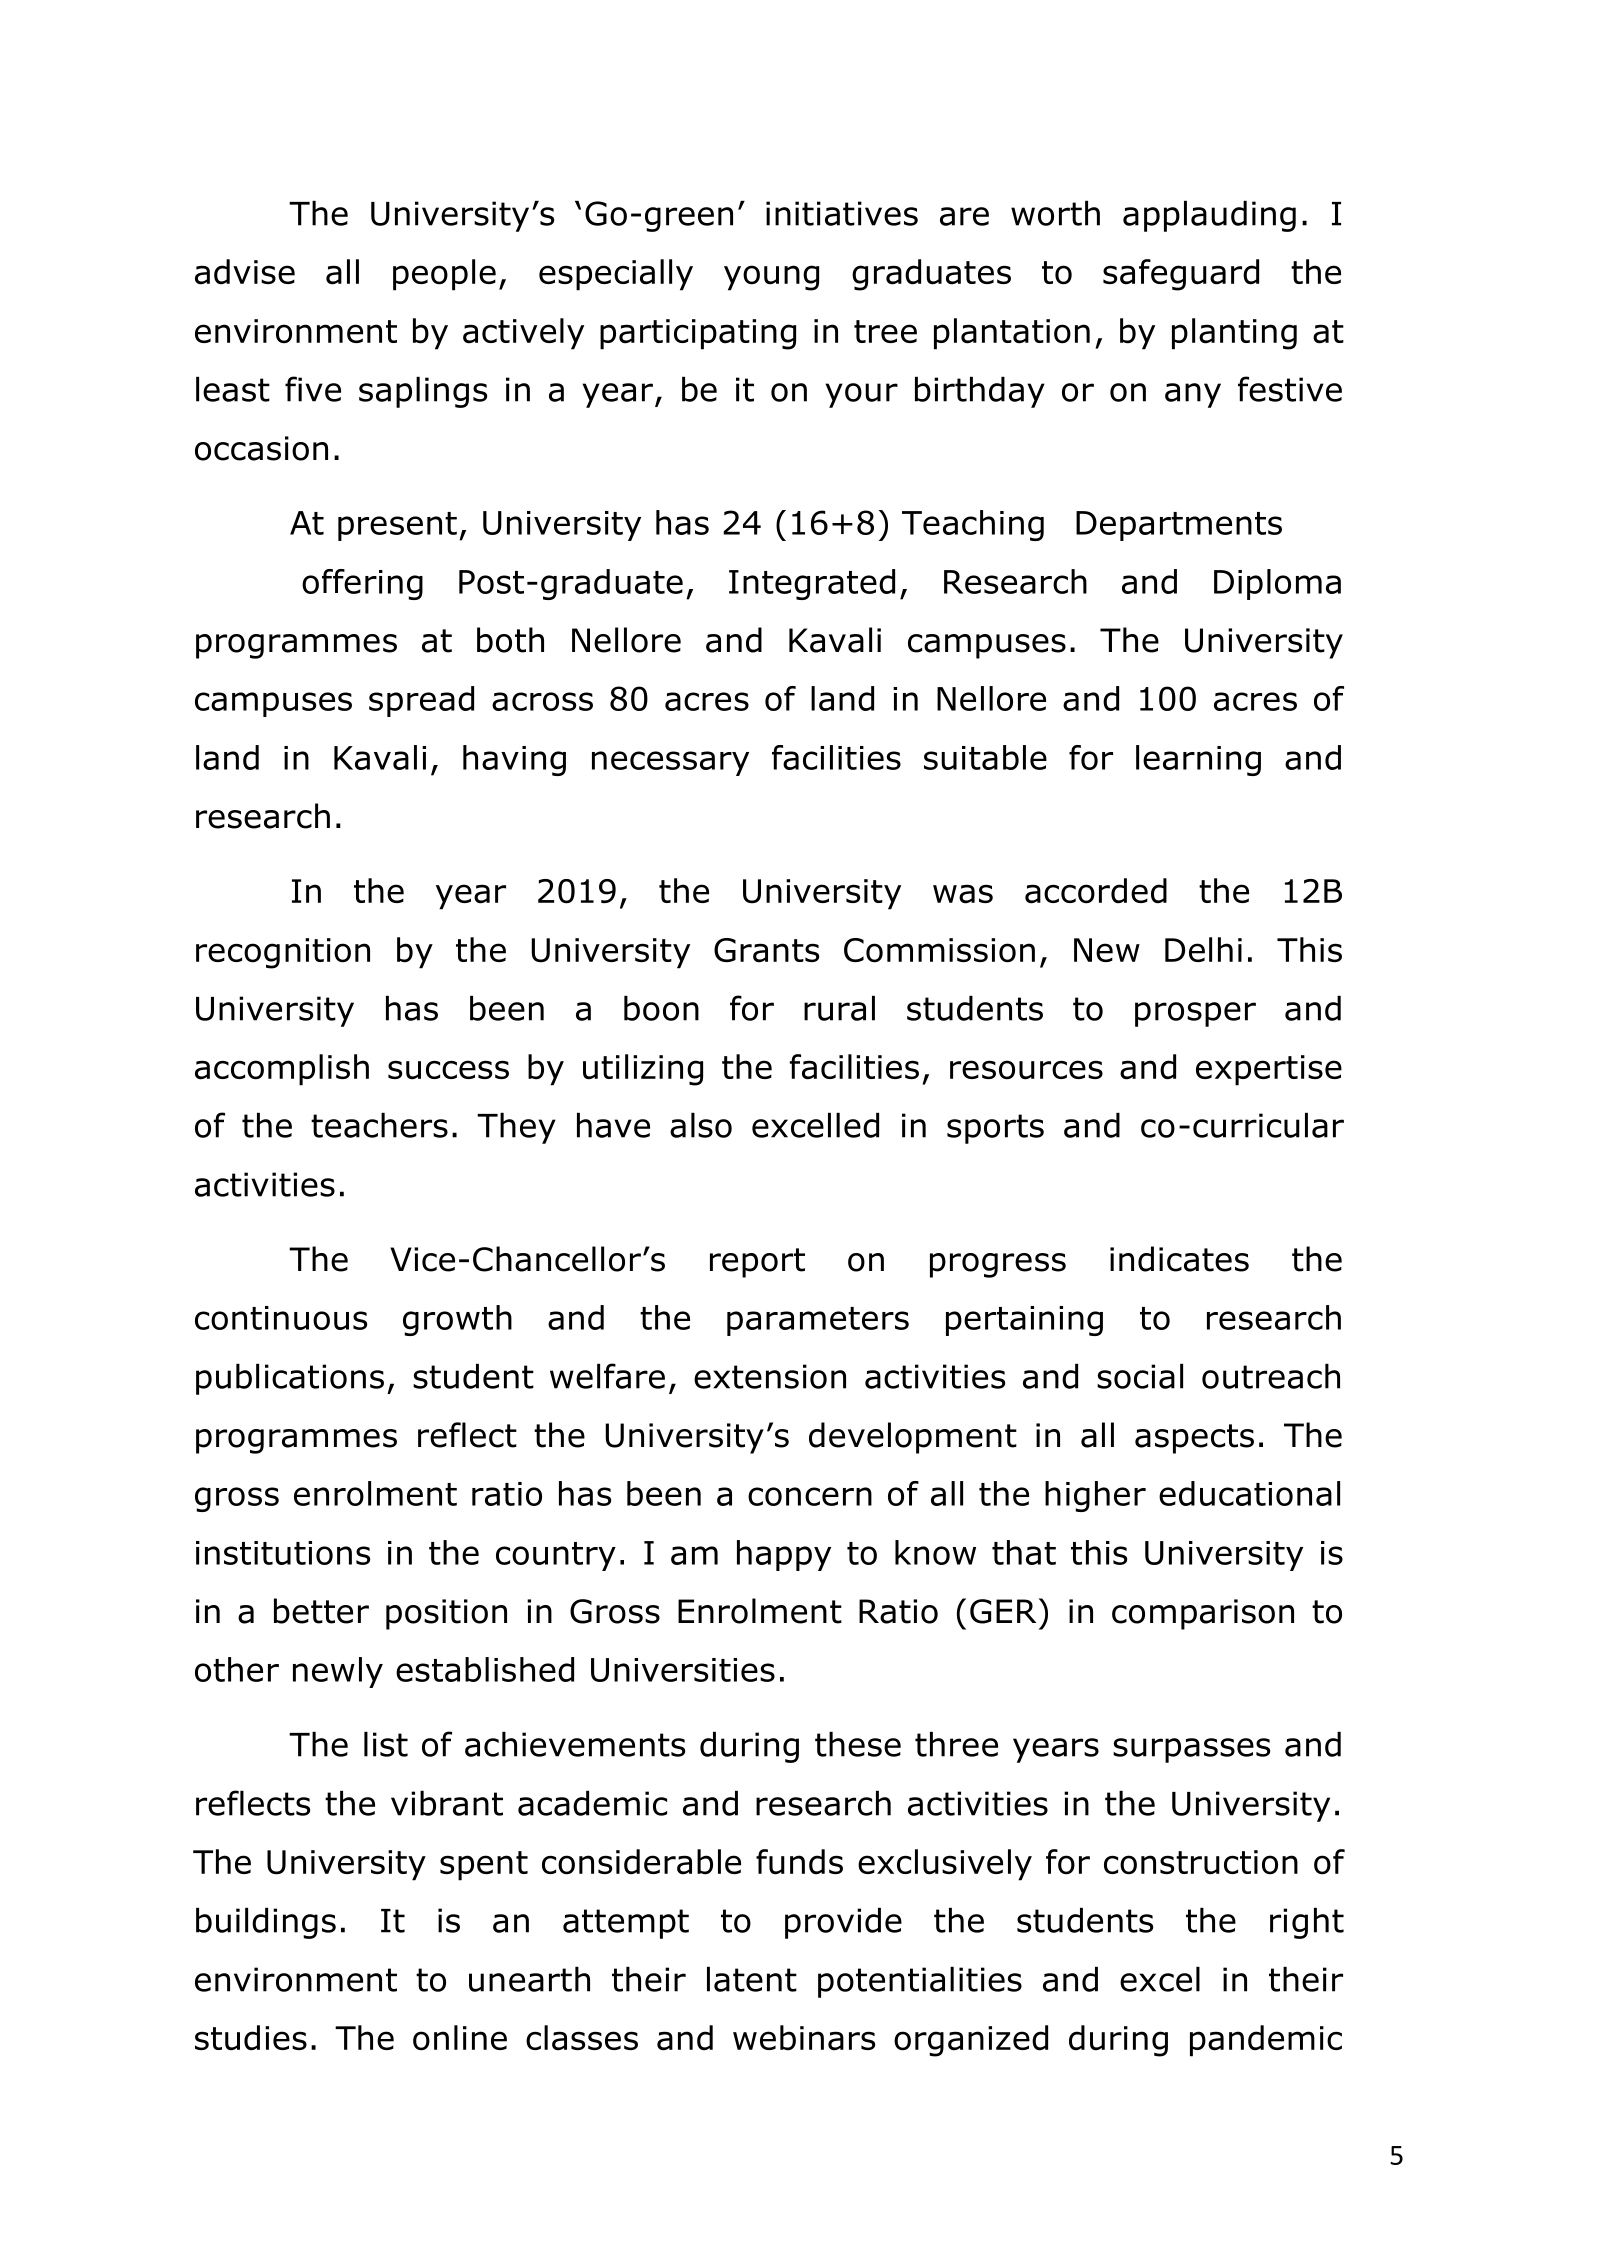 The width and height of the document is (1597, 2257). Describe the element at coordinates (1181, 275) in the document. I see `safeguard` at that location.
